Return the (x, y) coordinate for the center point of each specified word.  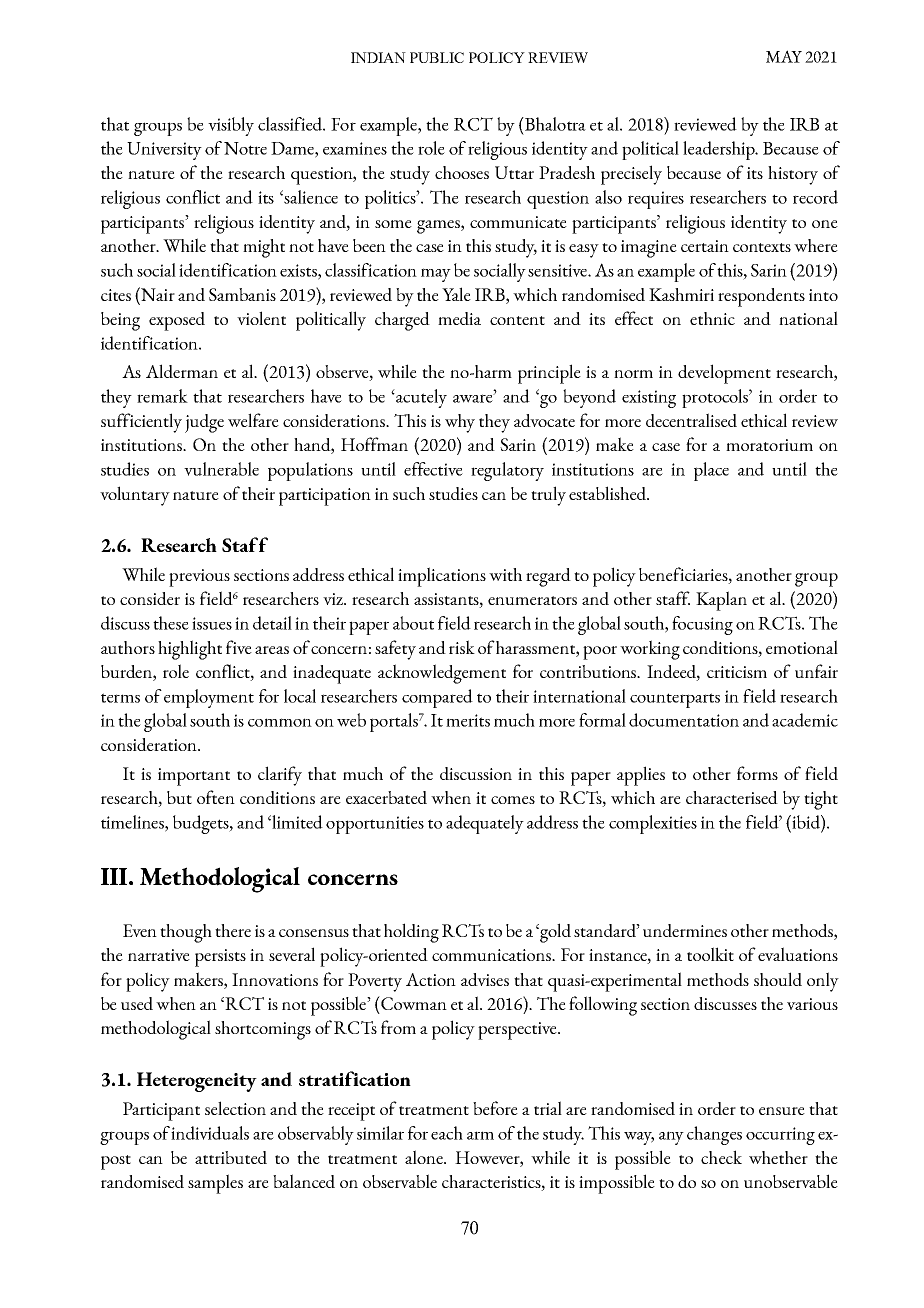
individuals (210, 1133)
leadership (720, 150)
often (216, 797)
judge (204, 423)
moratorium (769, 445)
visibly (231, 126)
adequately (485, 824)
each (447, 1133)
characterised (732, 797)
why (460, 423)
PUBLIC (437, 57)
